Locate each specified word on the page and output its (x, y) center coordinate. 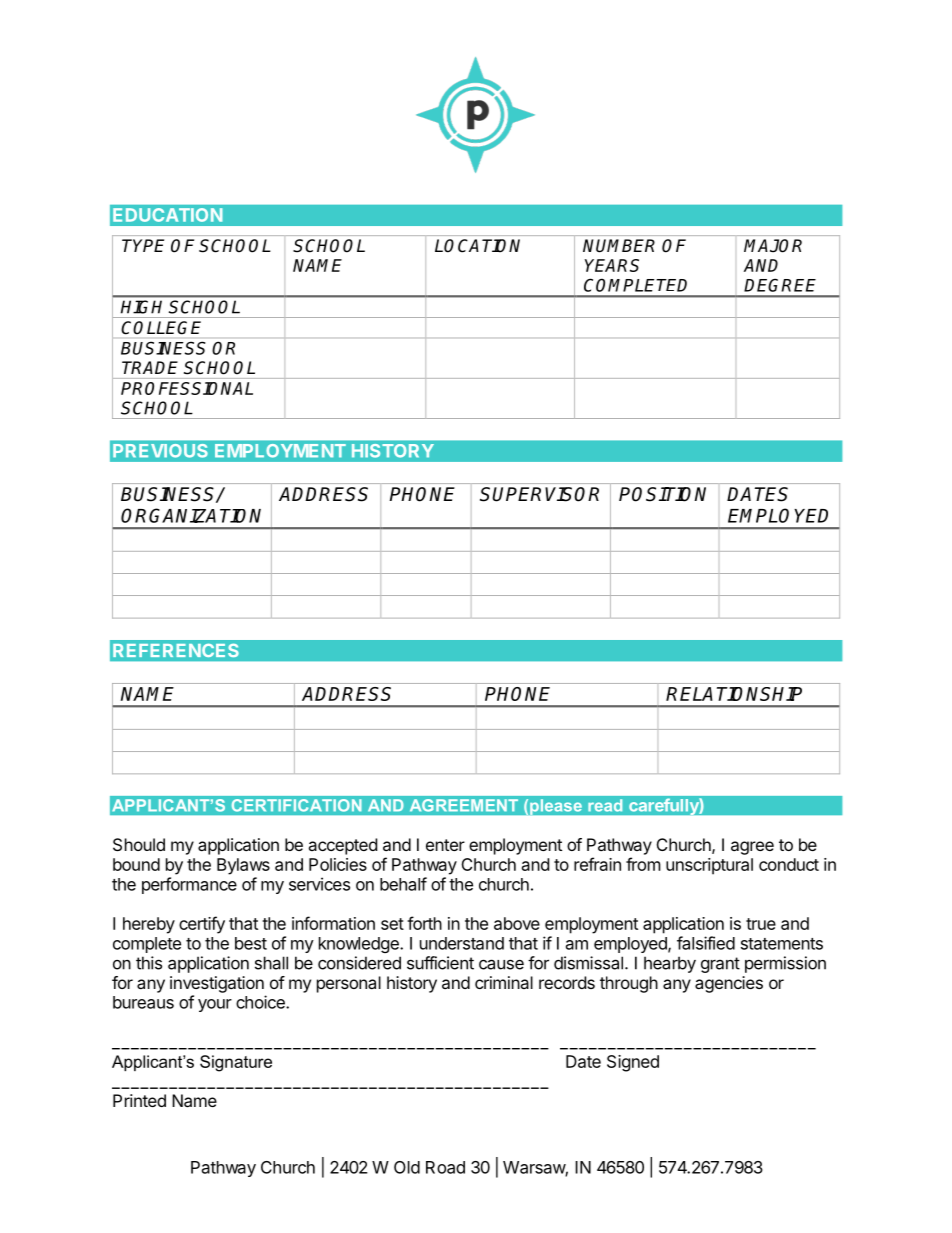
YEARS (612, 265)
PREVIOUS (160, 450)
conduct (789, 864)
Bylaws (243, 866)
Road (445, 1167)
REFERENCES (175, 650)
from (643, 864)
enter (445, 845)
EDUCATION (168, 215)
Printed (139, 1100)
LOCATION (477, 245)
